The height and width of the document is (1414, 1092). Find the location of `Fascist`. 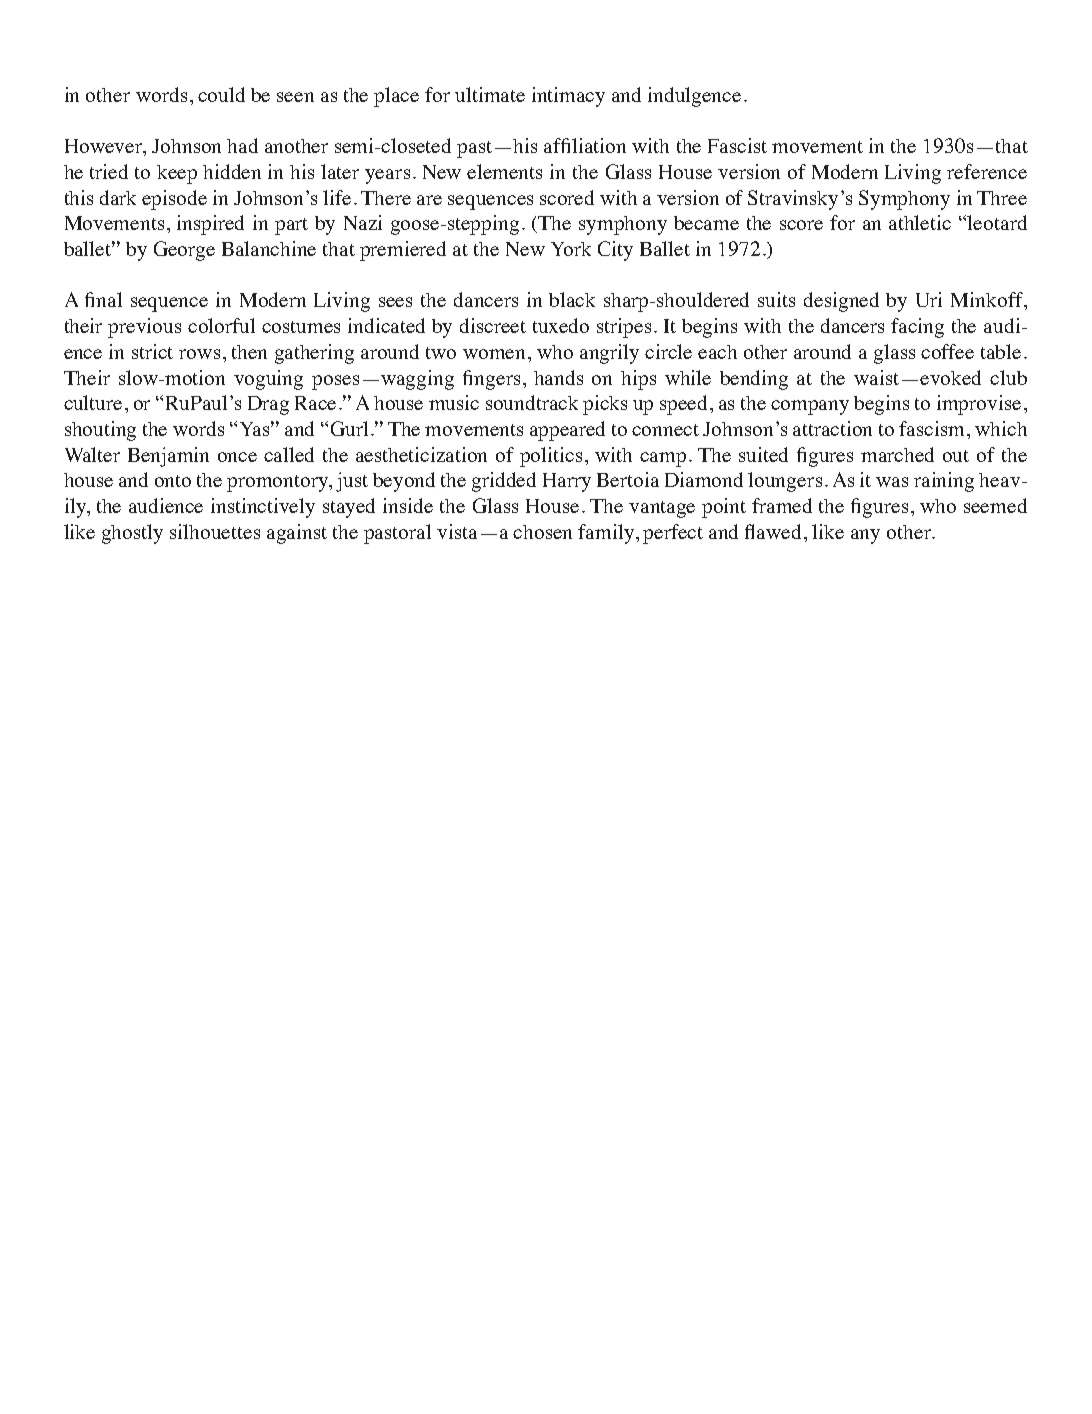

Fascist is located at coordinates (737, 145).
